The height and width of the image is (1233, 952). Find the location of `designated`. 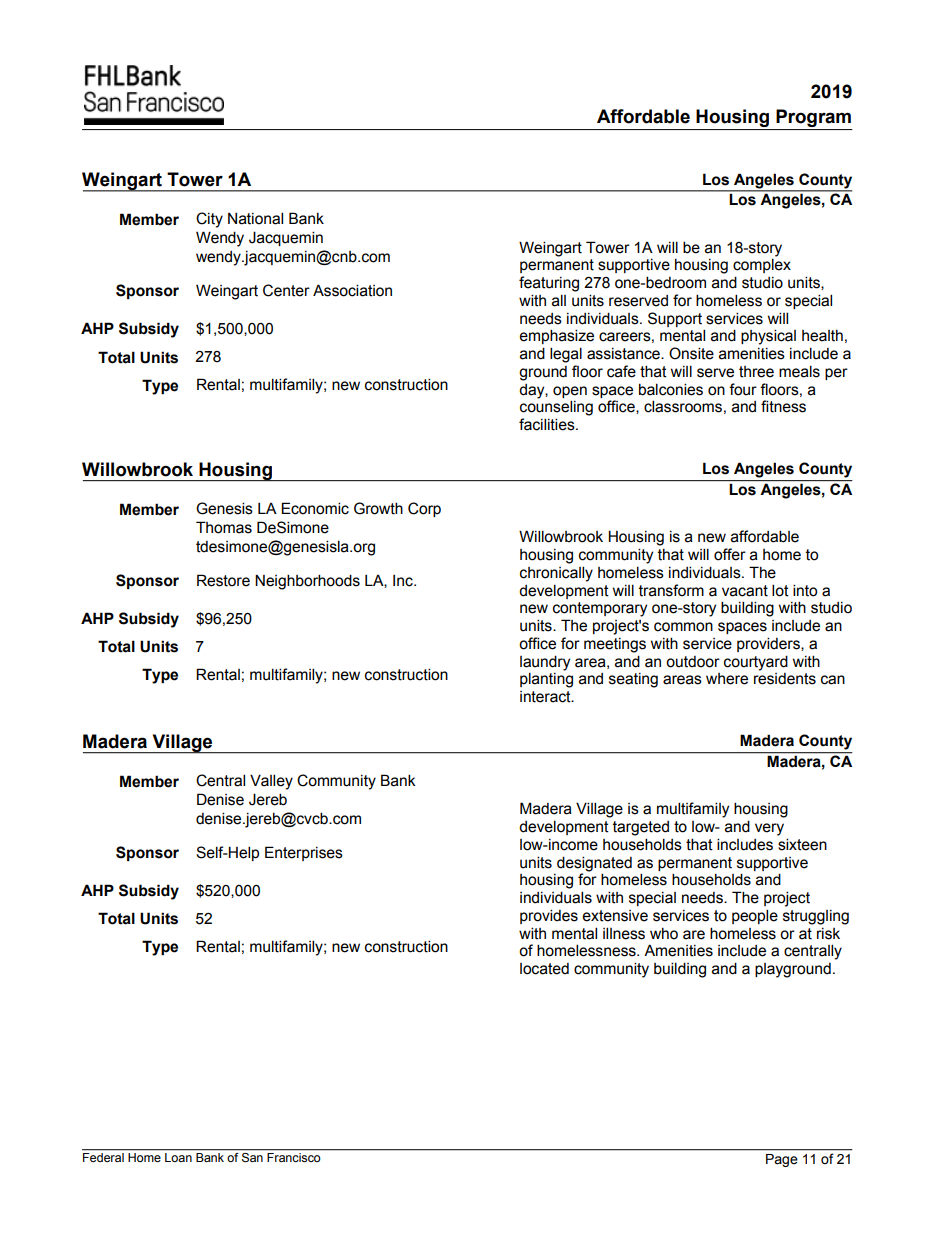

designated is located at coordinates (594, 864).
